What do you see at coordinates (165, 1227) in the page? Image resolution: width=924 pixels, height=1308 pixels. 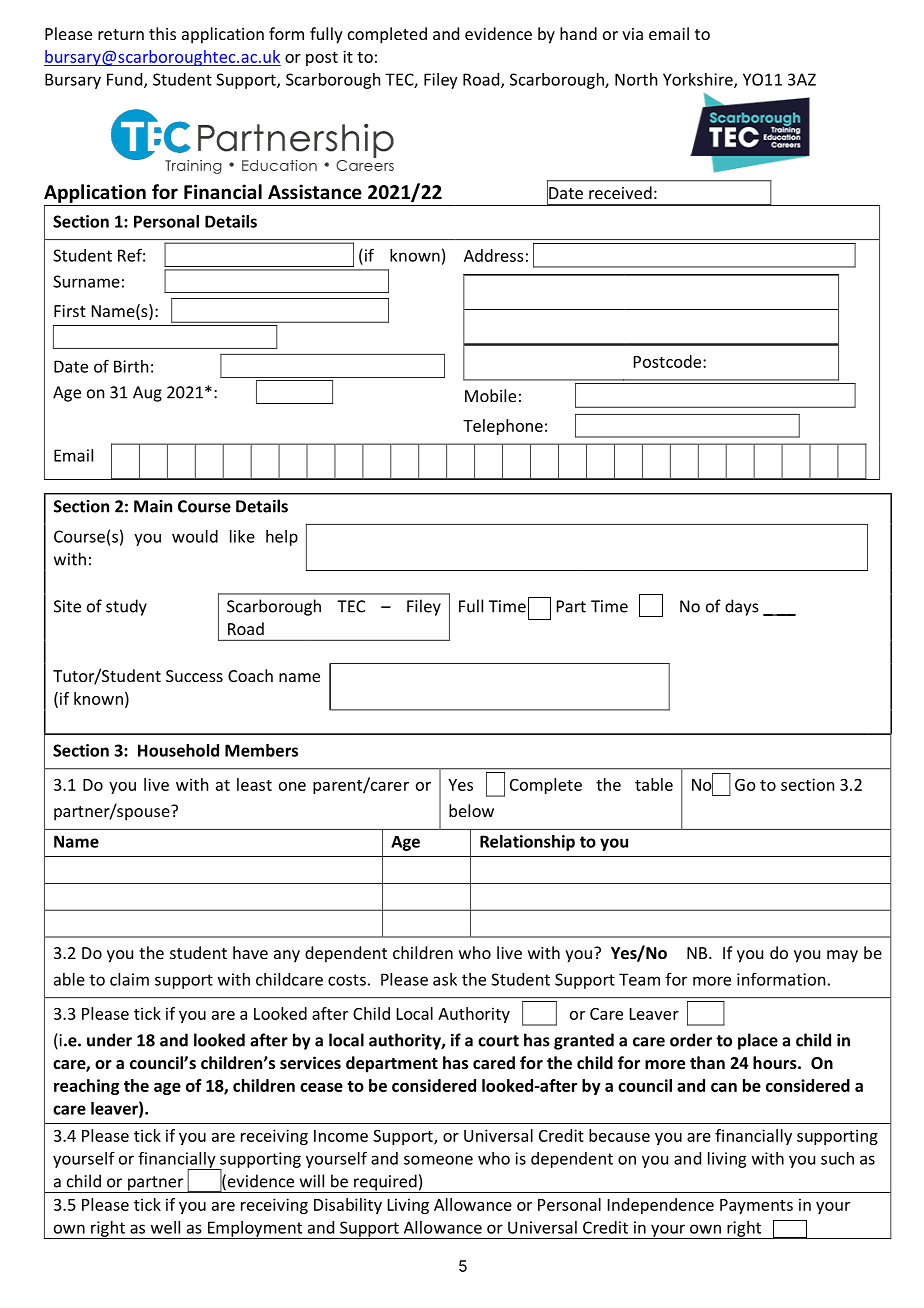 I see `well` at bounding box center [165, 1227].
